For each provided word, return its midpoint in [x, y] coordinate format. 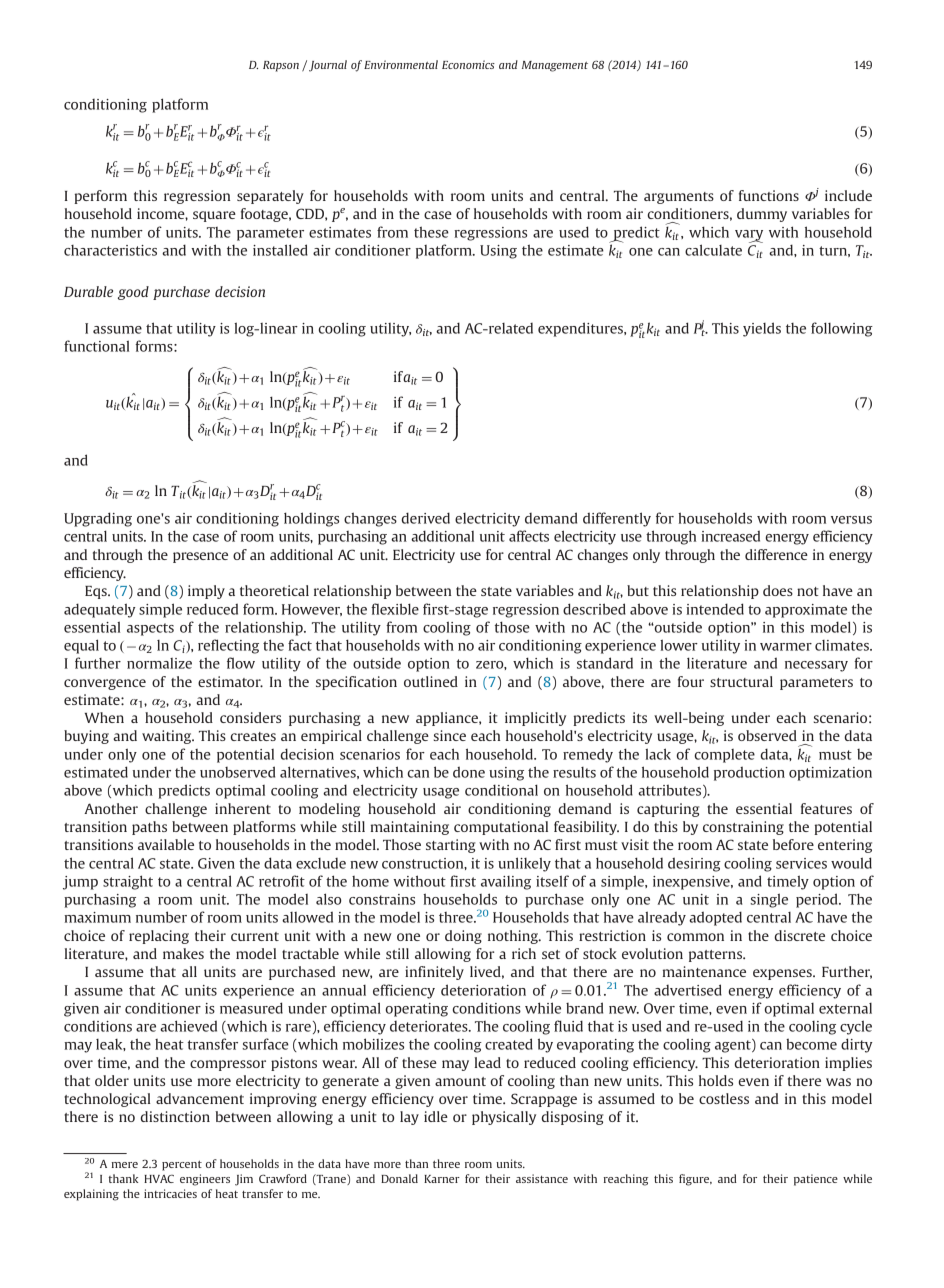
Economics [468, 64]
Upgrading [98, 519]
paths [149, 828]
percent [182, 1165]
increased [730, 536]
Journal [328, 66]
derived [426, 518]
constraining [743, 828]
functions [769, 195]
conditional [501, 790]
